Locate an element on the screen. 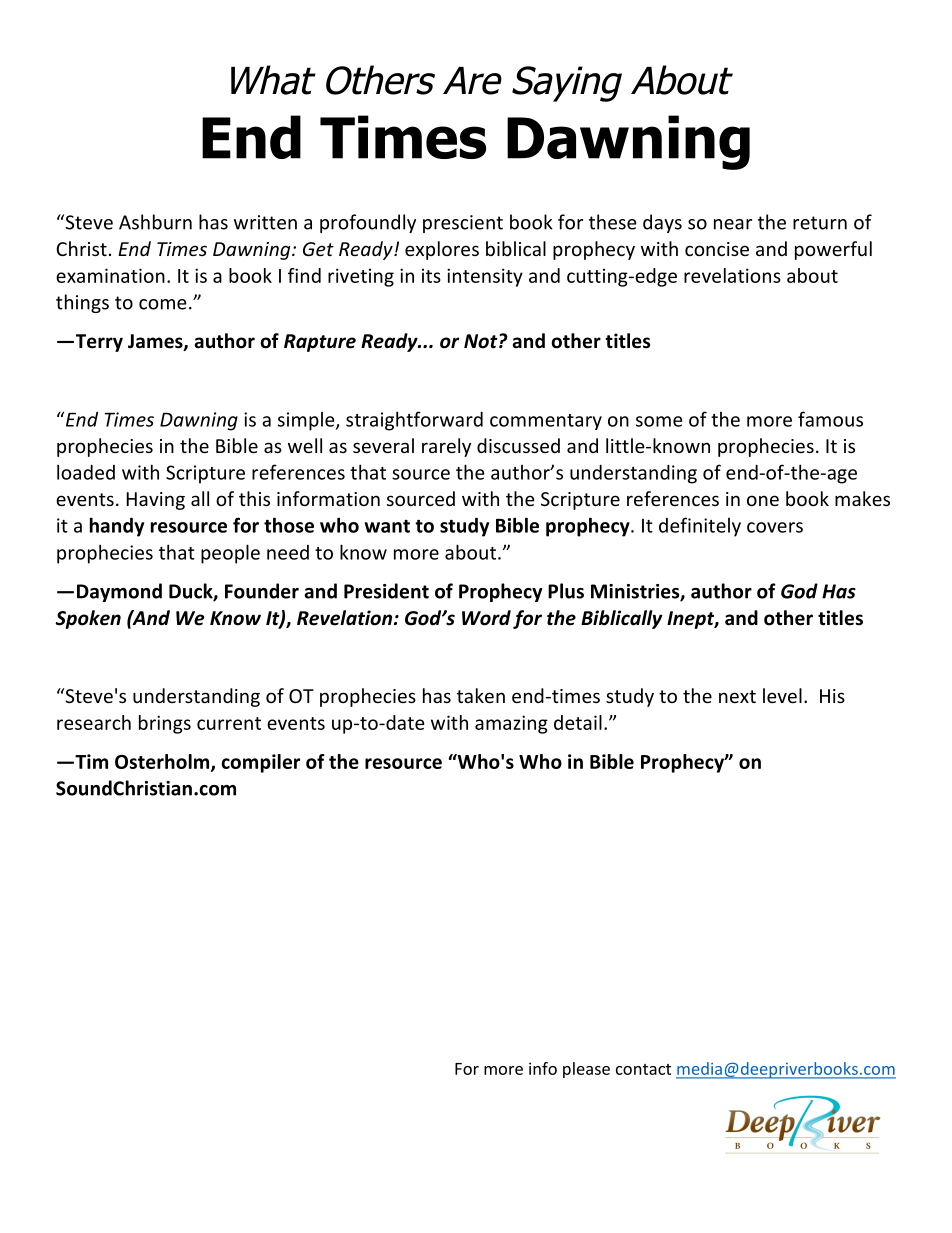 The width and height of the screenshot is (952, 1233). contact is located at coordinates (643, 1069).
